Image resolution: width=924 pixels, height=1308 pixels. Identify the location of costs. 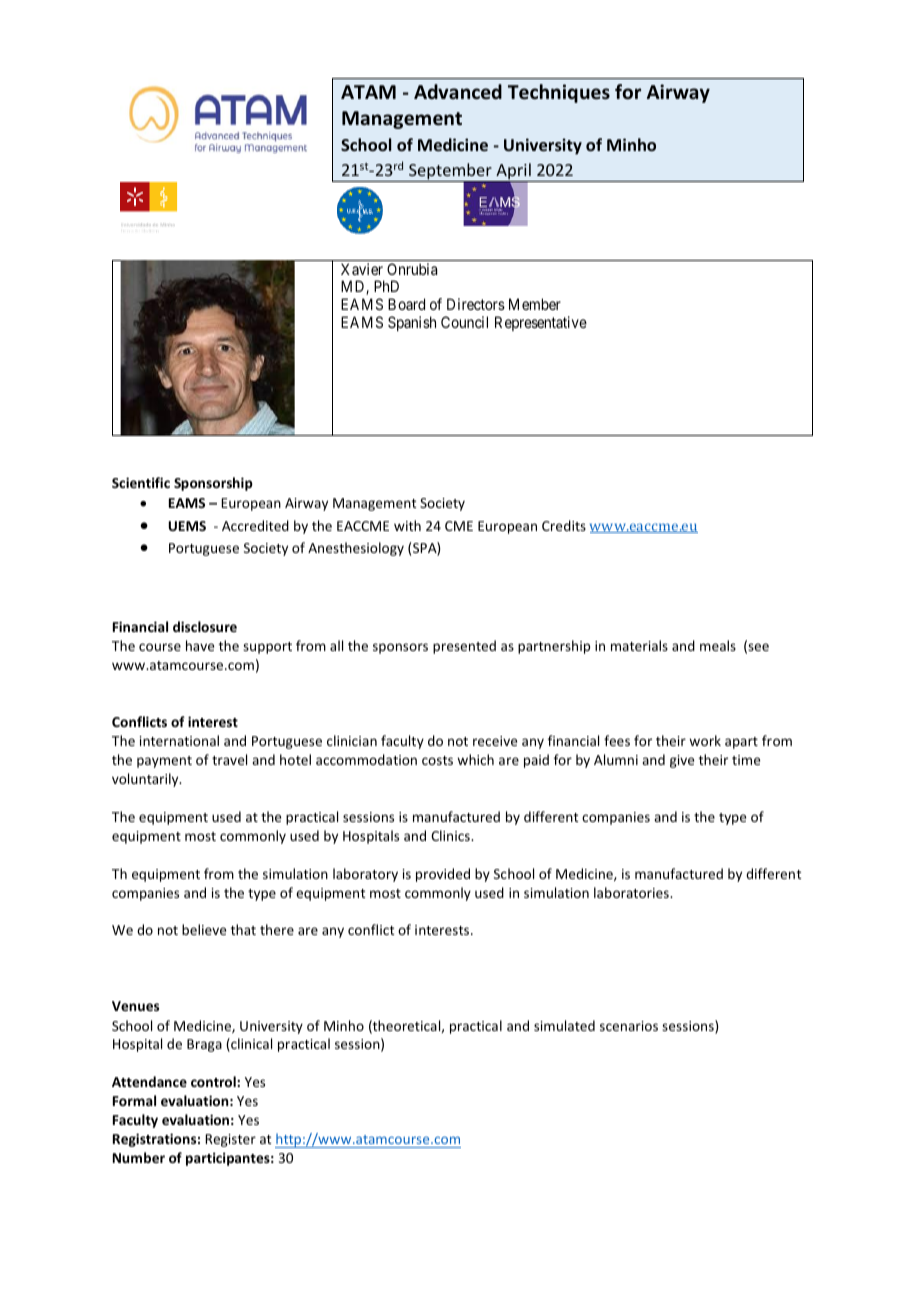
(437, 760).
